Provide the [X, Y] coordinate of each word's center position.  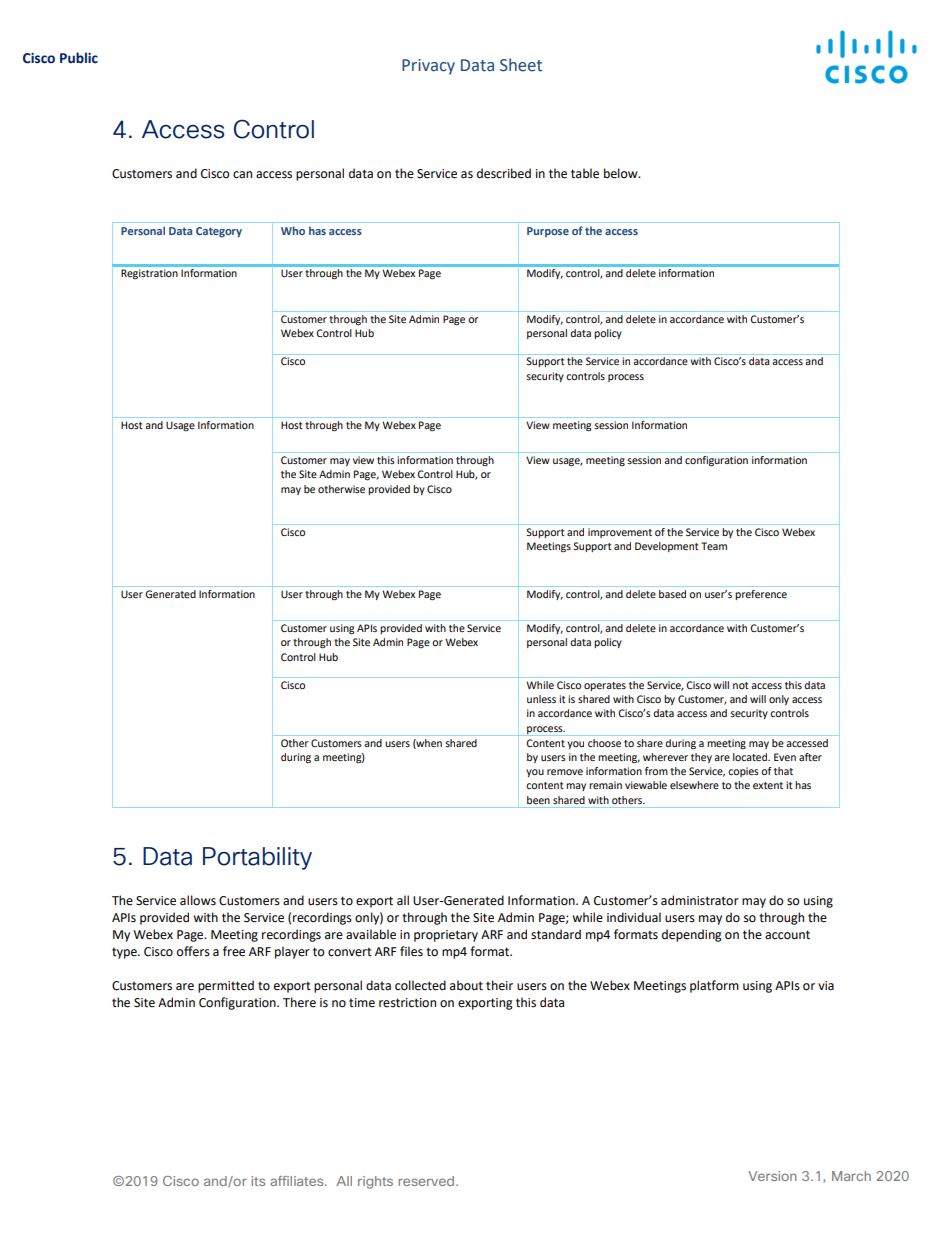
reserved [426, 1181]
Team [714, 546]
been [538, 800]
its [258, 1181]
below [622, 173]
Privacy [428, 67]
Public [79, 58]
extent [768, 785]
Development [667, 547]
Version [772, 1176]
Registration [149, 274]
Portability [257, 858]
